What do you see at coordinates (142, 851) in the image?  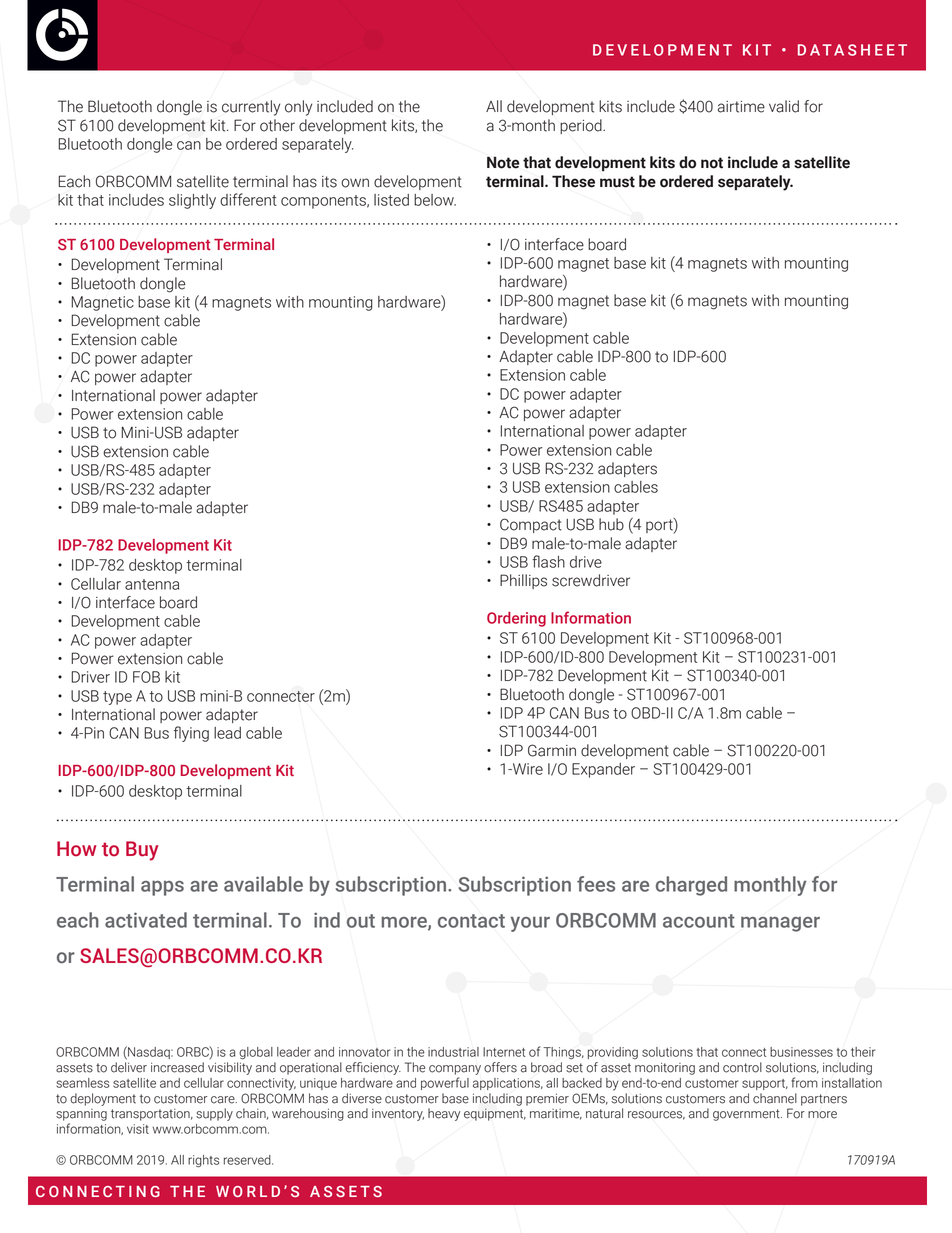 I see `Buy` at bounding box center [142, 851].
